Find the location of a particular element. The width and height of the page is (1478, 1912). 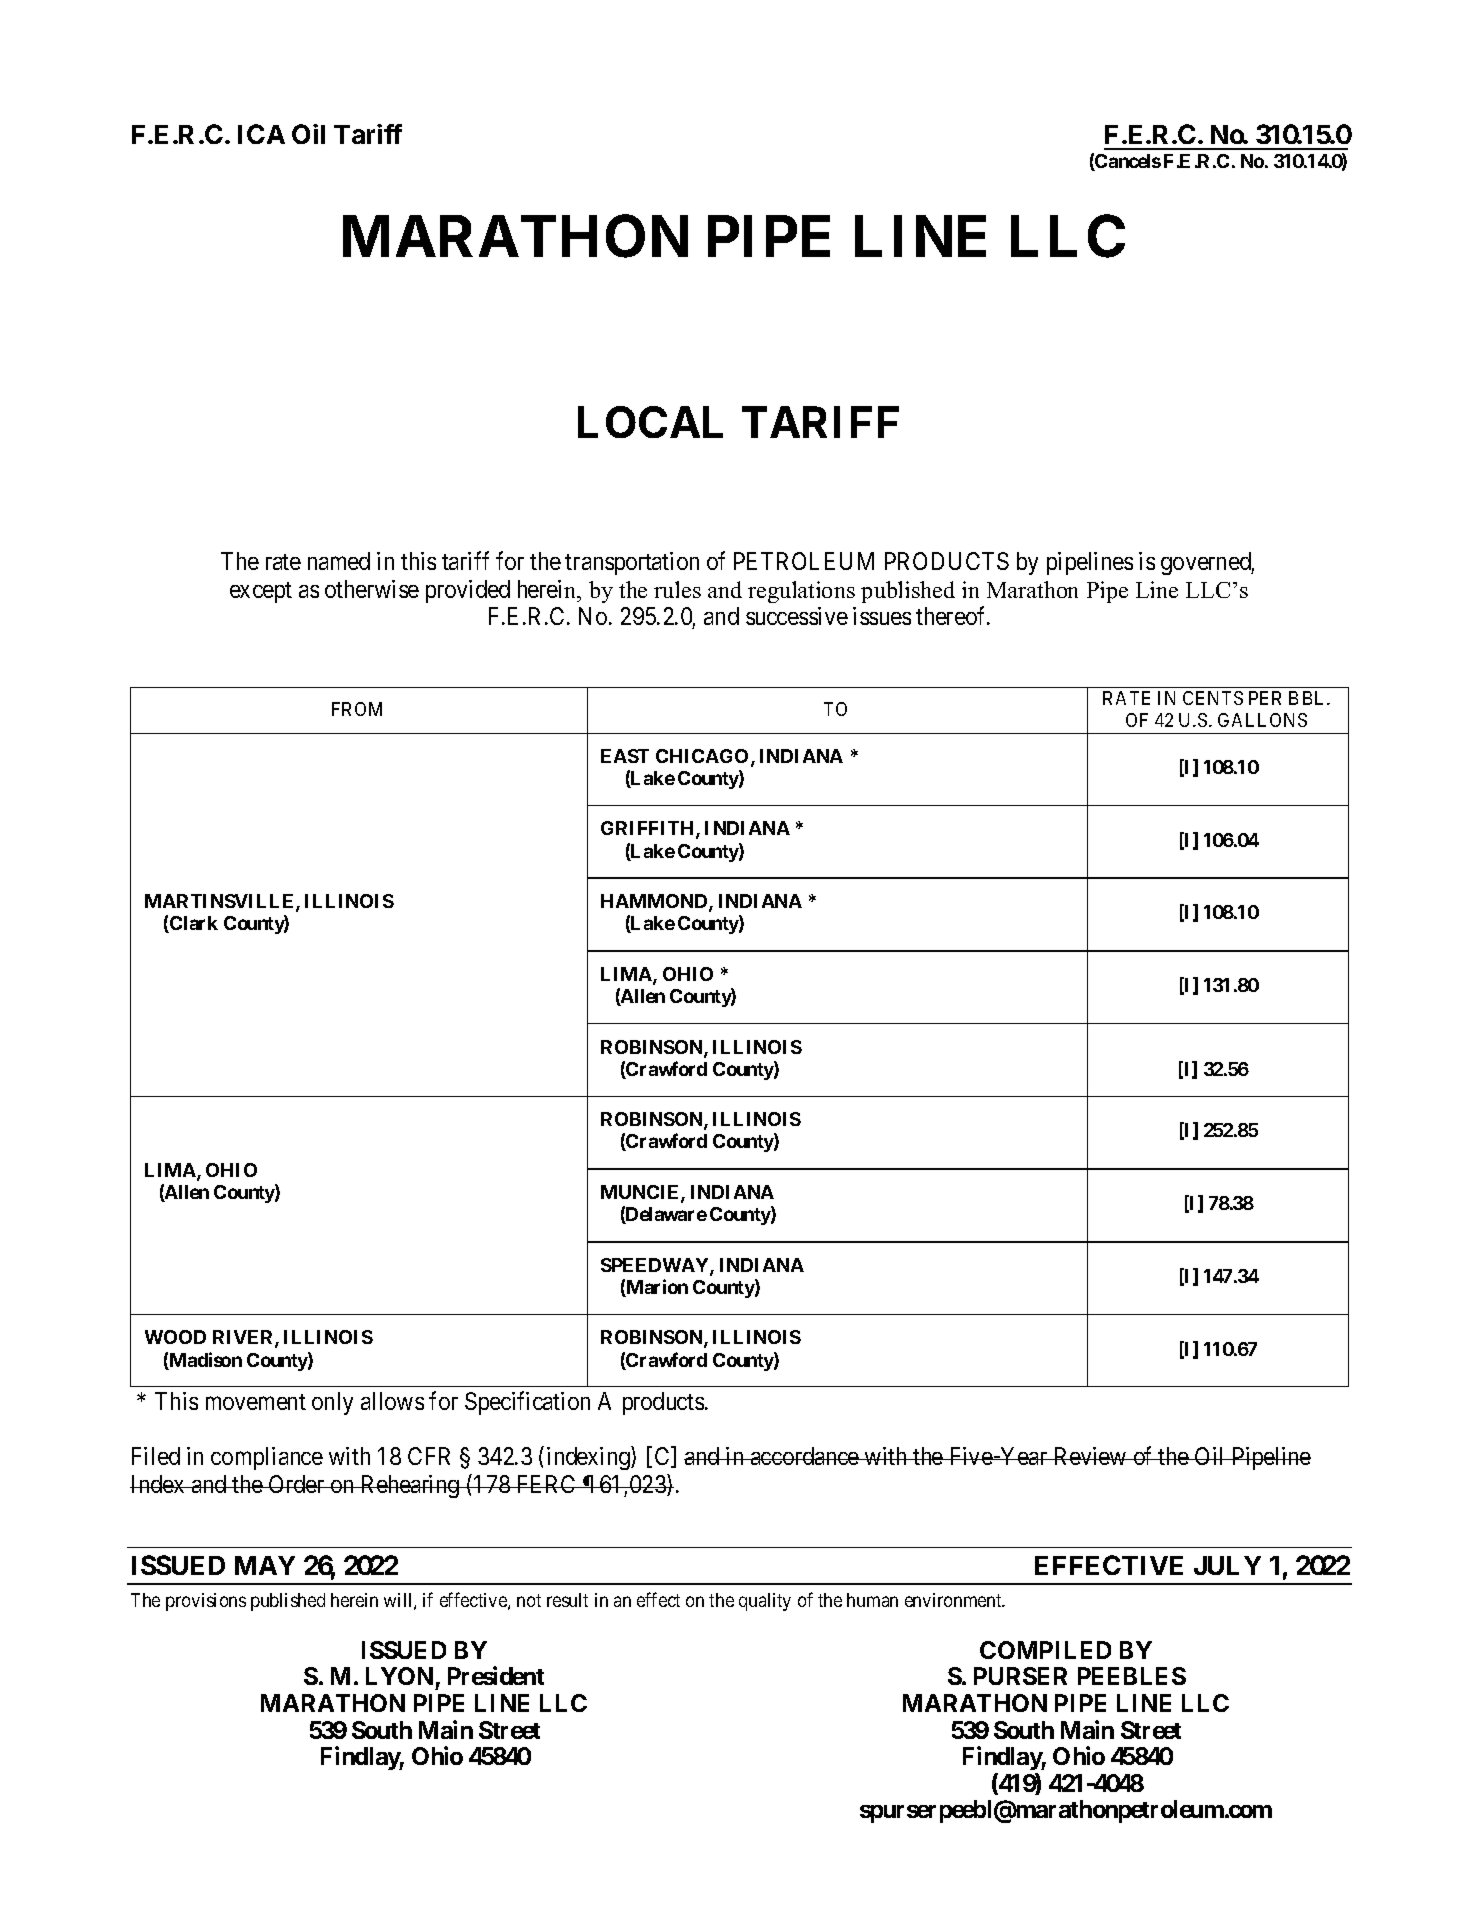

GALLONS is located at coordinates (1262, 720).
